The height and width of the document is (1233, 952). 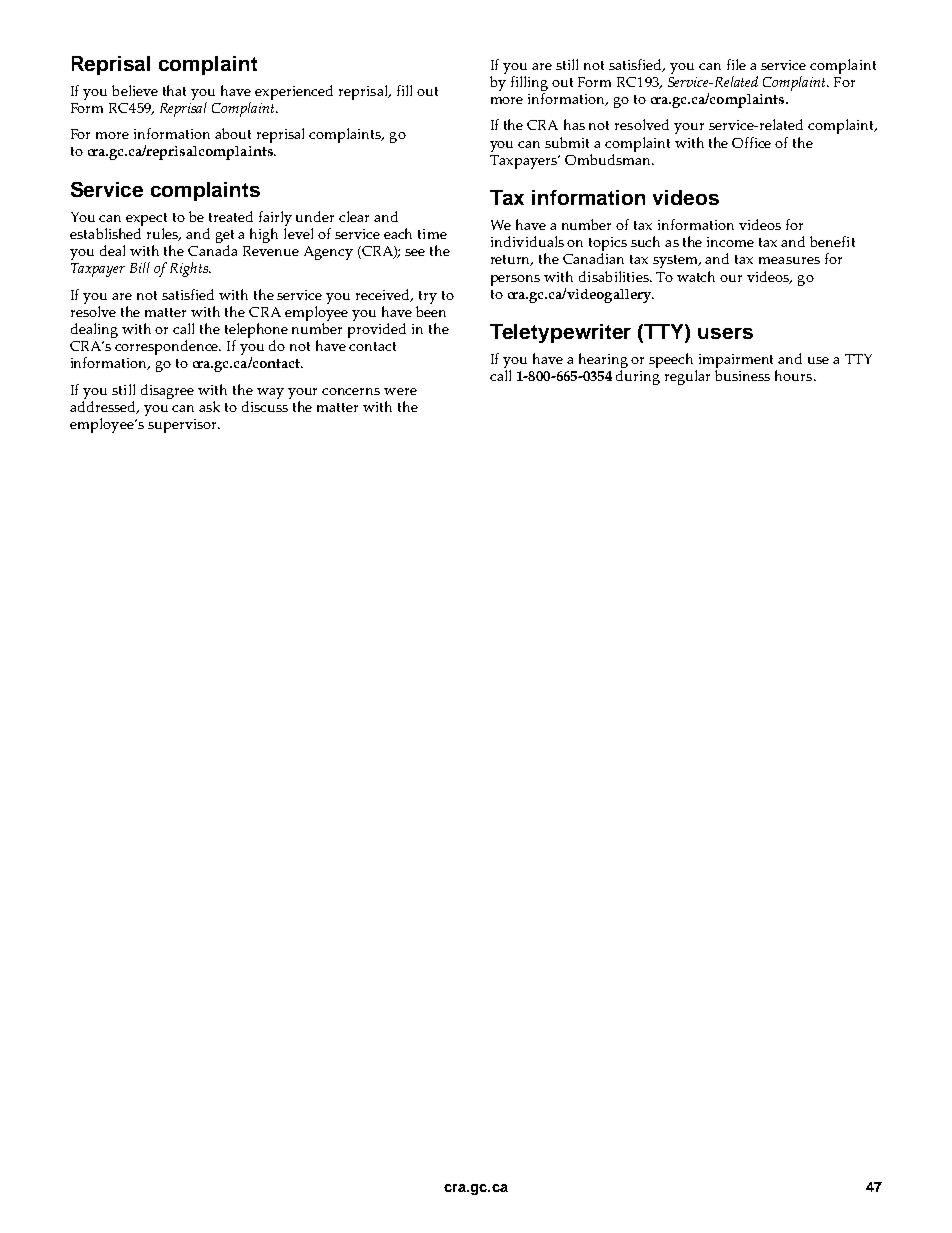 I want to click on that, so click(x=174, y=90).
